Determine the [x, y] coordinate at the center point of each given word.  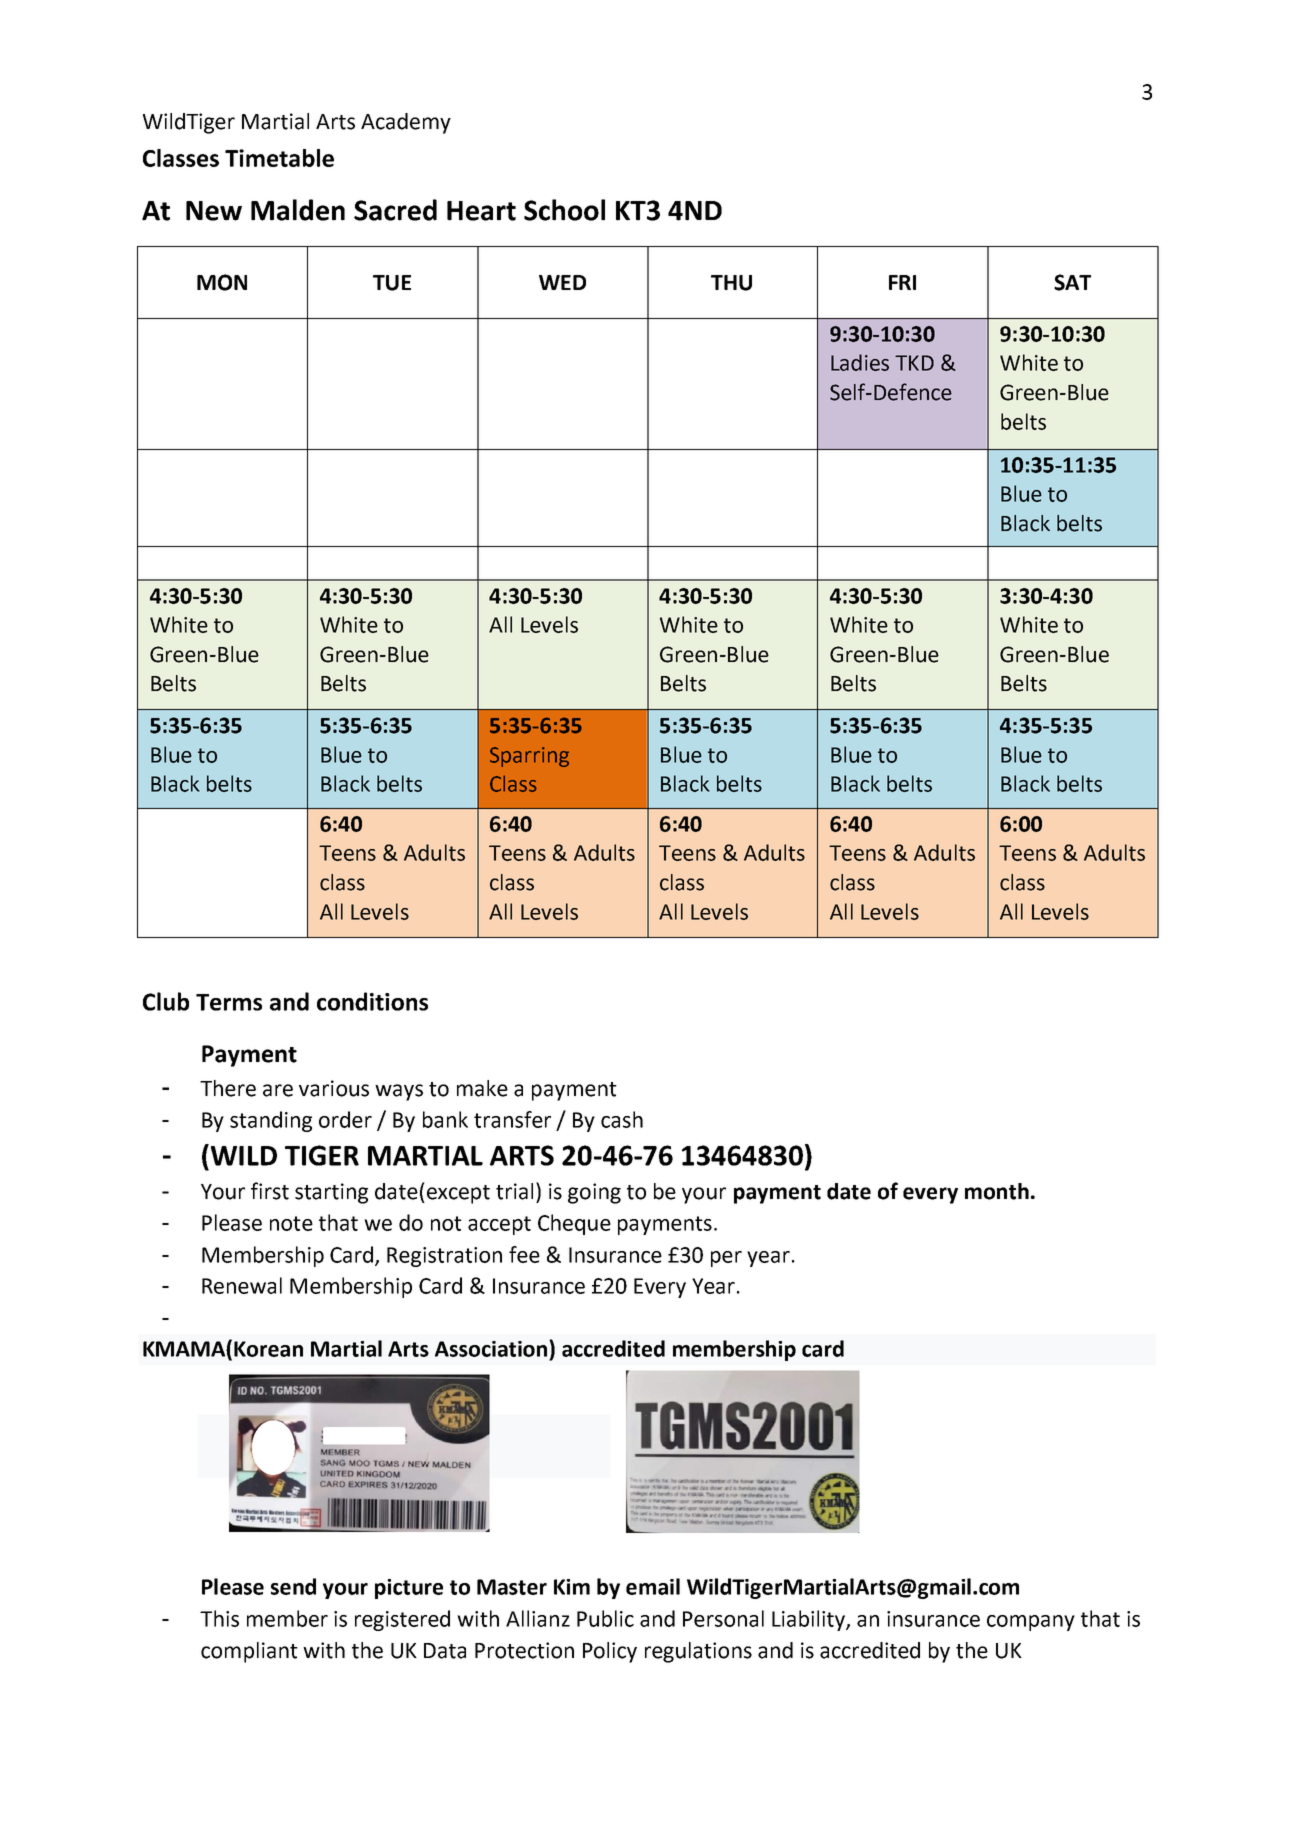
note [291, 1223]
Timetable [279, 158]
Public [605, 1618]
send [293, 1586]
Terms [229, 1002]
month [997, 1191]
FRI [902, 282]
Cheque [574, 1224]
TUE [392, 283]
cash [622, 1119]
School [564, 210]
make [482, 1088]
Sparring [529, 757]
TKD [914, 363]
